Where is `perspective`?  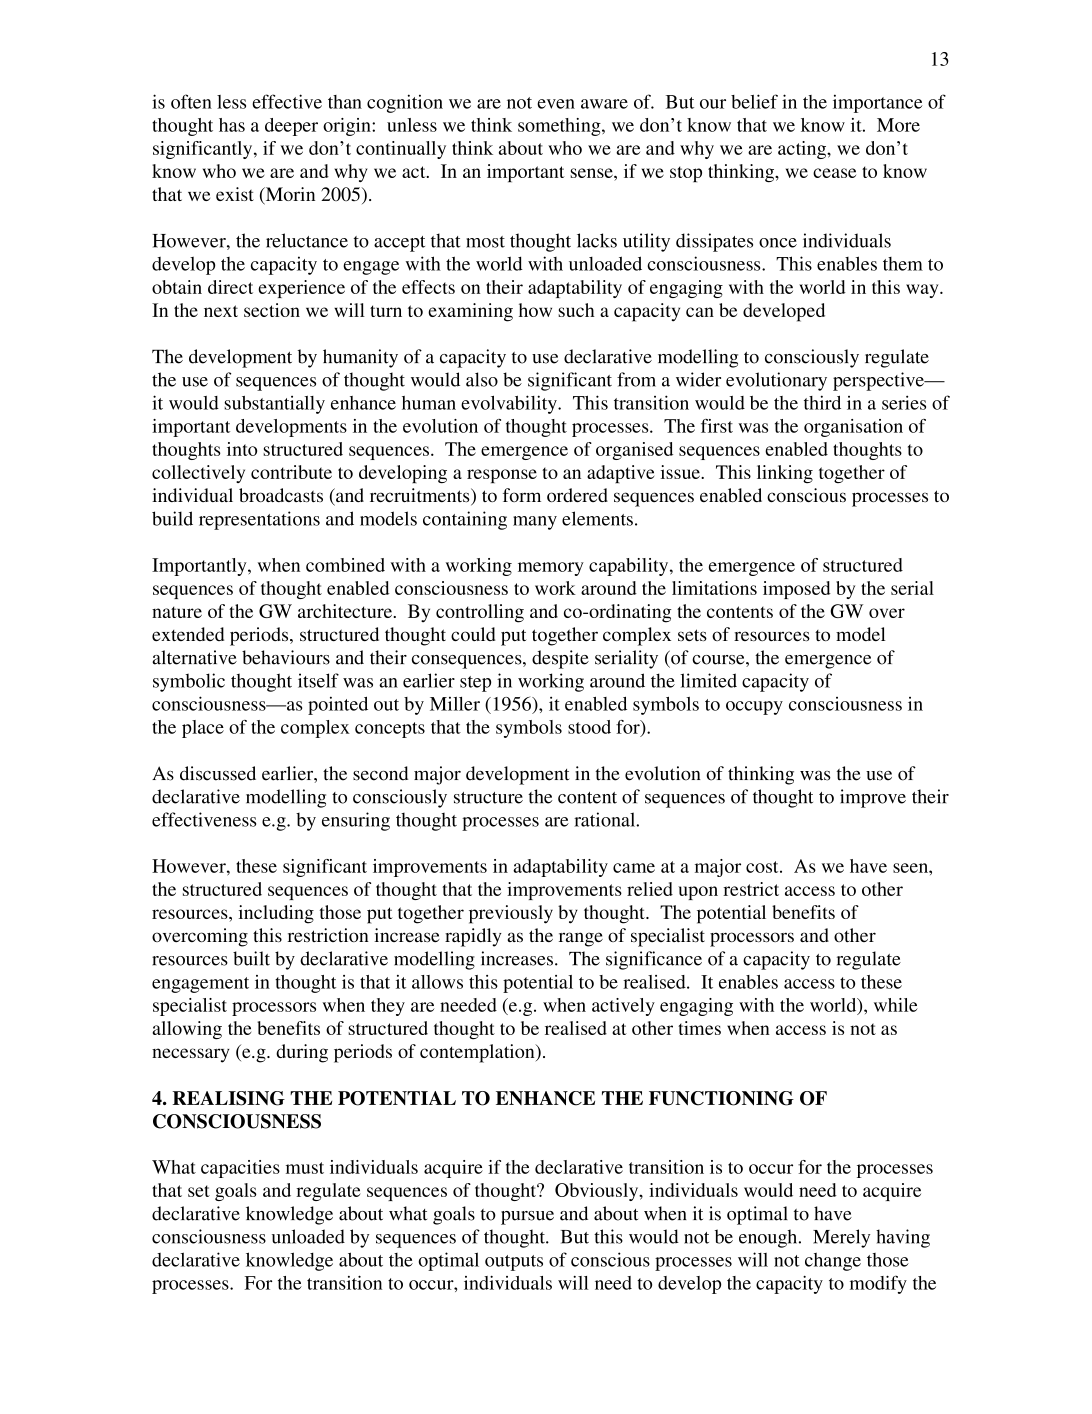
perspective is located at coordinates (879, 381).
